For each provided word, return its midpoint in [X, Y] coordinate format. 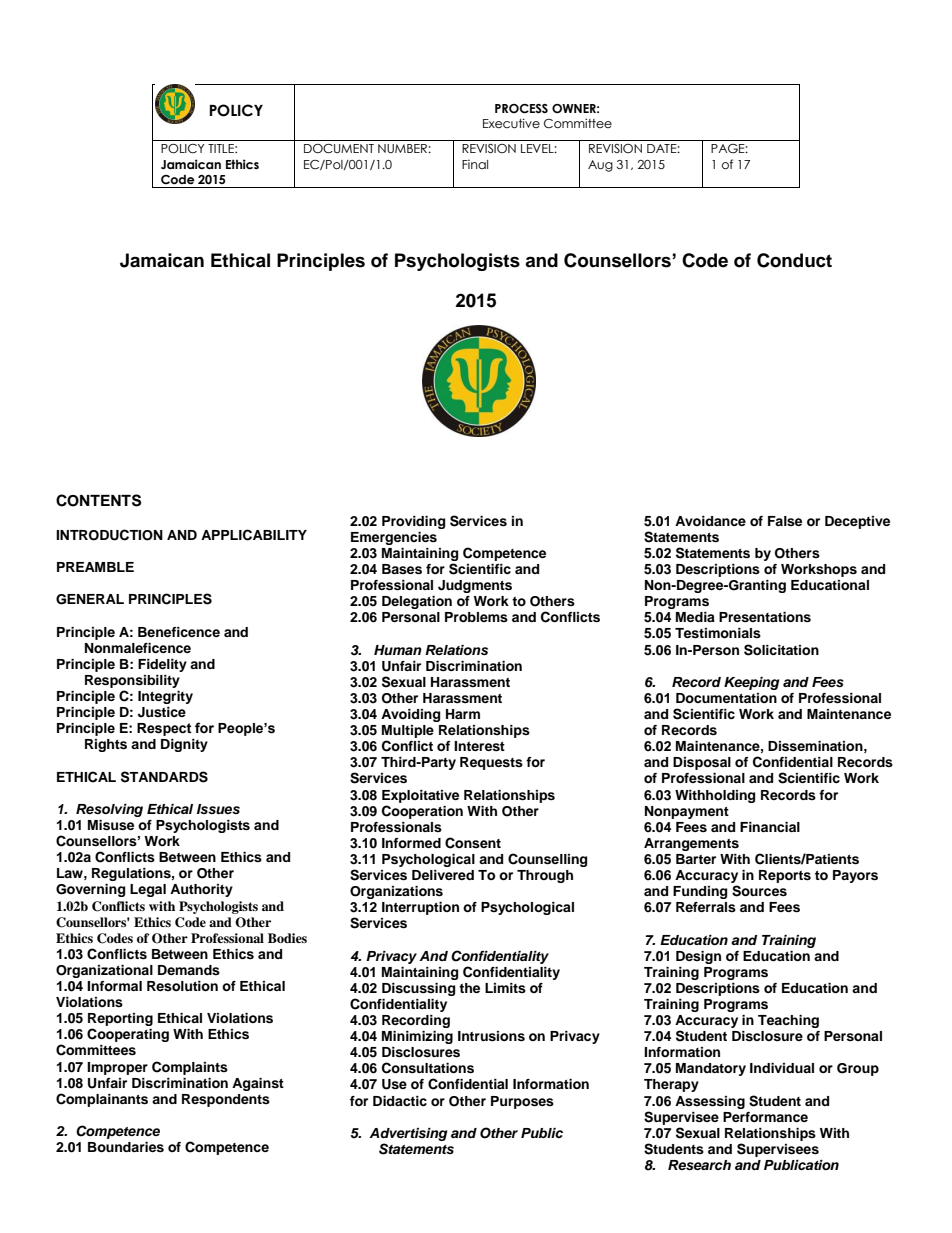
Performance [765, 1117]
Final [475, 164]
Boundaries [126, 1147]
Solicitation [781, 650]
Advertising [408, 1136]
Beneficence [179, 632]
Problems [476, 617]
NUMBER [403, 148]
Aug [600, 166]
